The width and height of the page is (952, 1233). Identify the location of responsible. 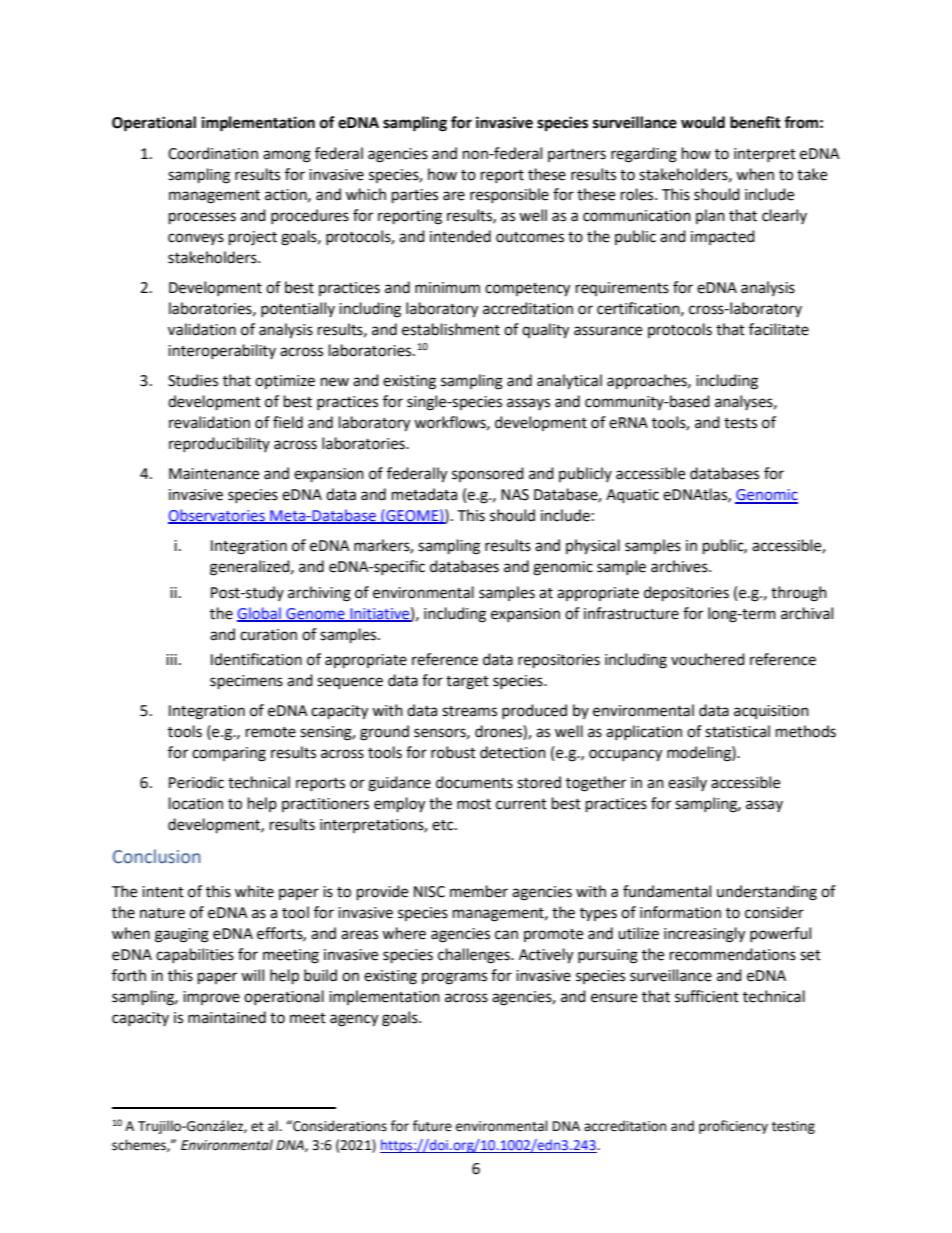
(509, 195).
